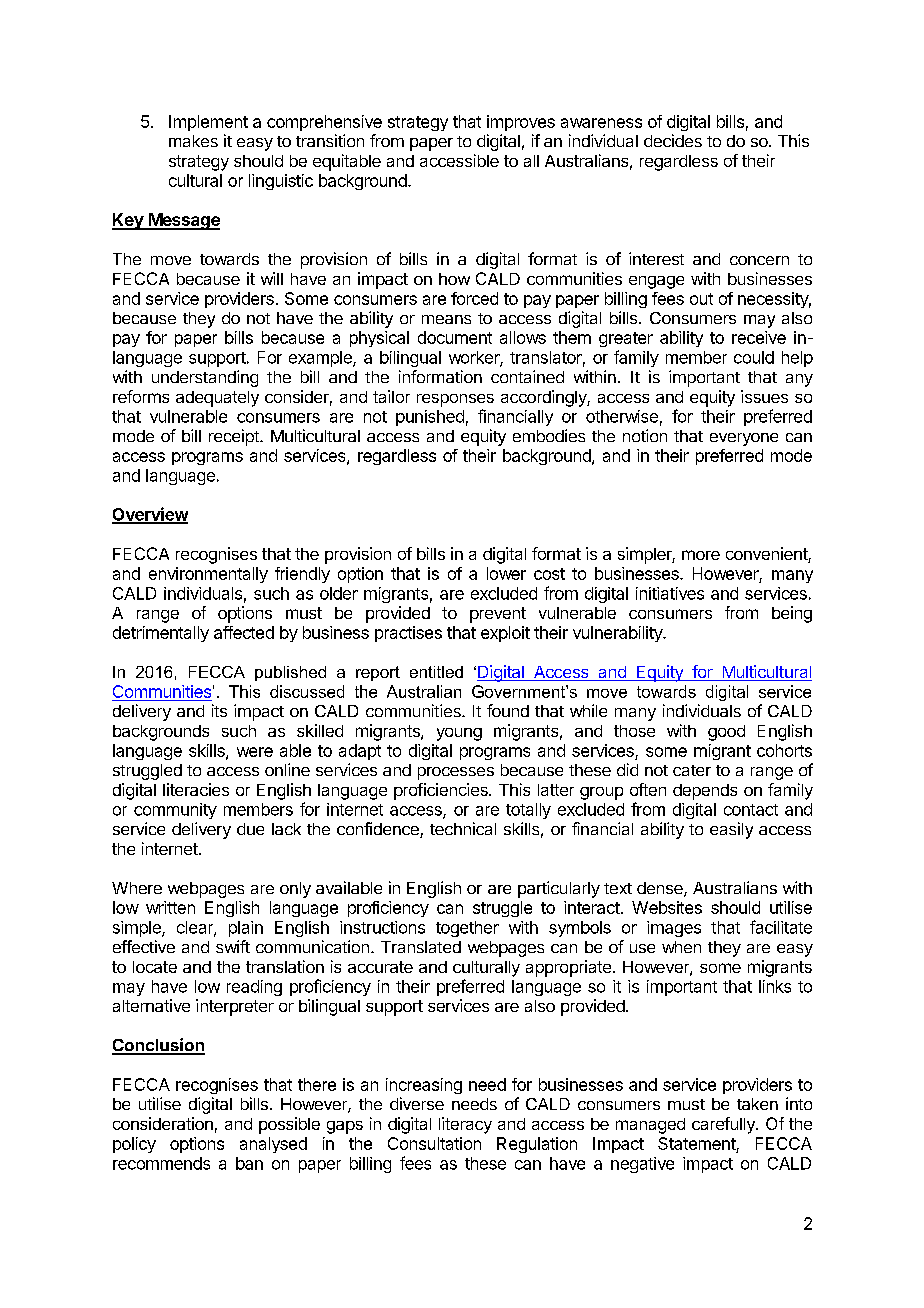 Image resolution: width=924 pixels, height=1308 pixels. Describe the element at coordinates (467, 929) in the screenshot. I see `together` at that location.
